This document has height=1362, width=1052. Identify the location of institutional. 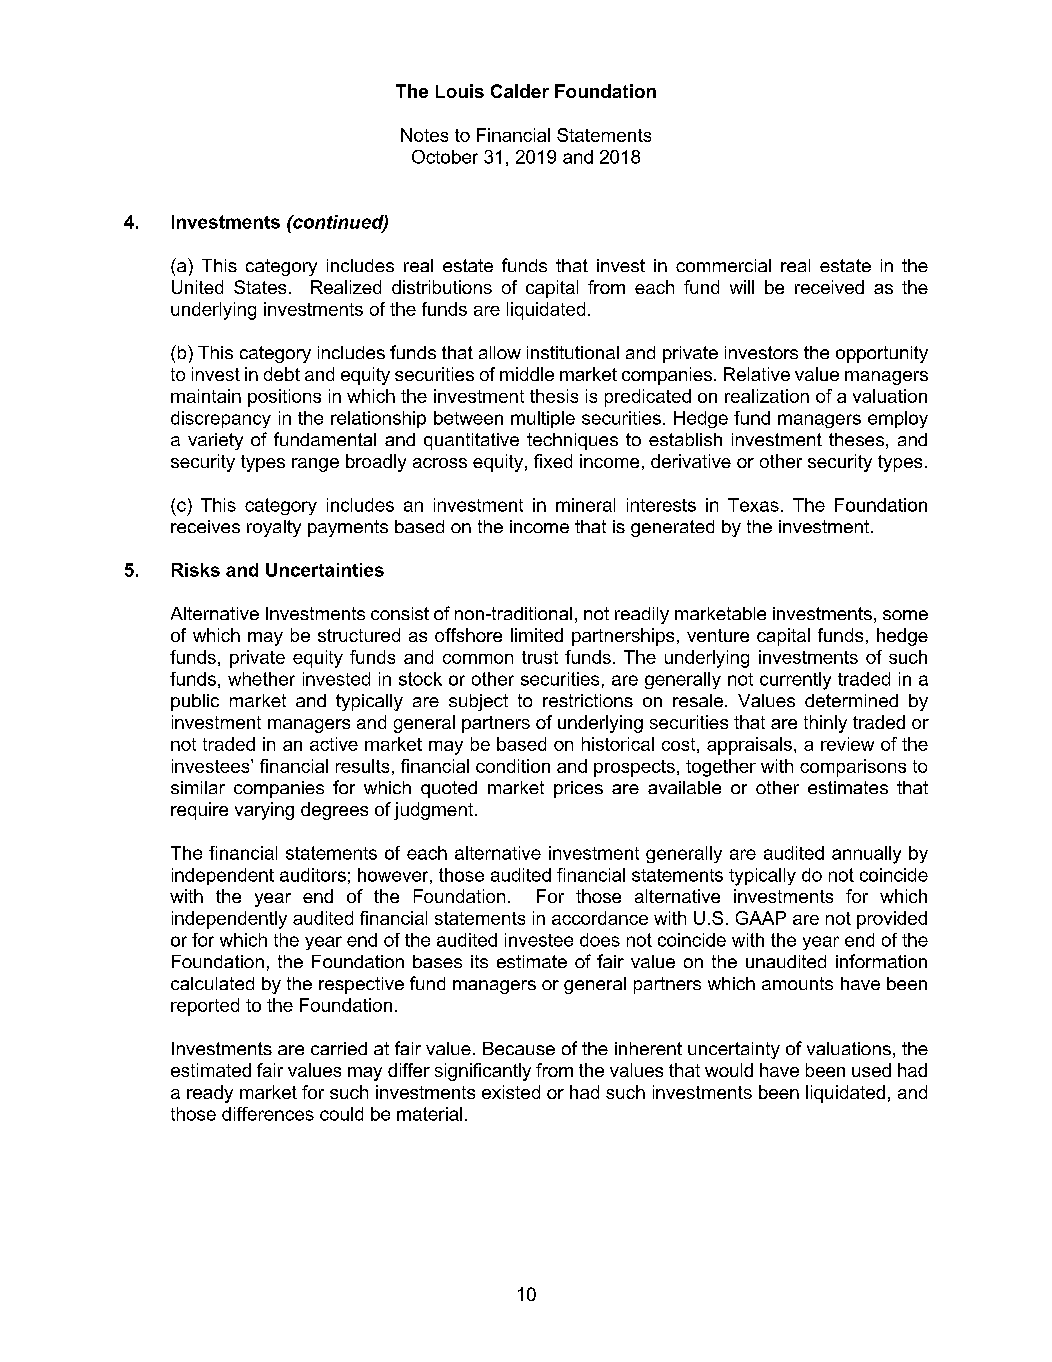
(573, 352).
